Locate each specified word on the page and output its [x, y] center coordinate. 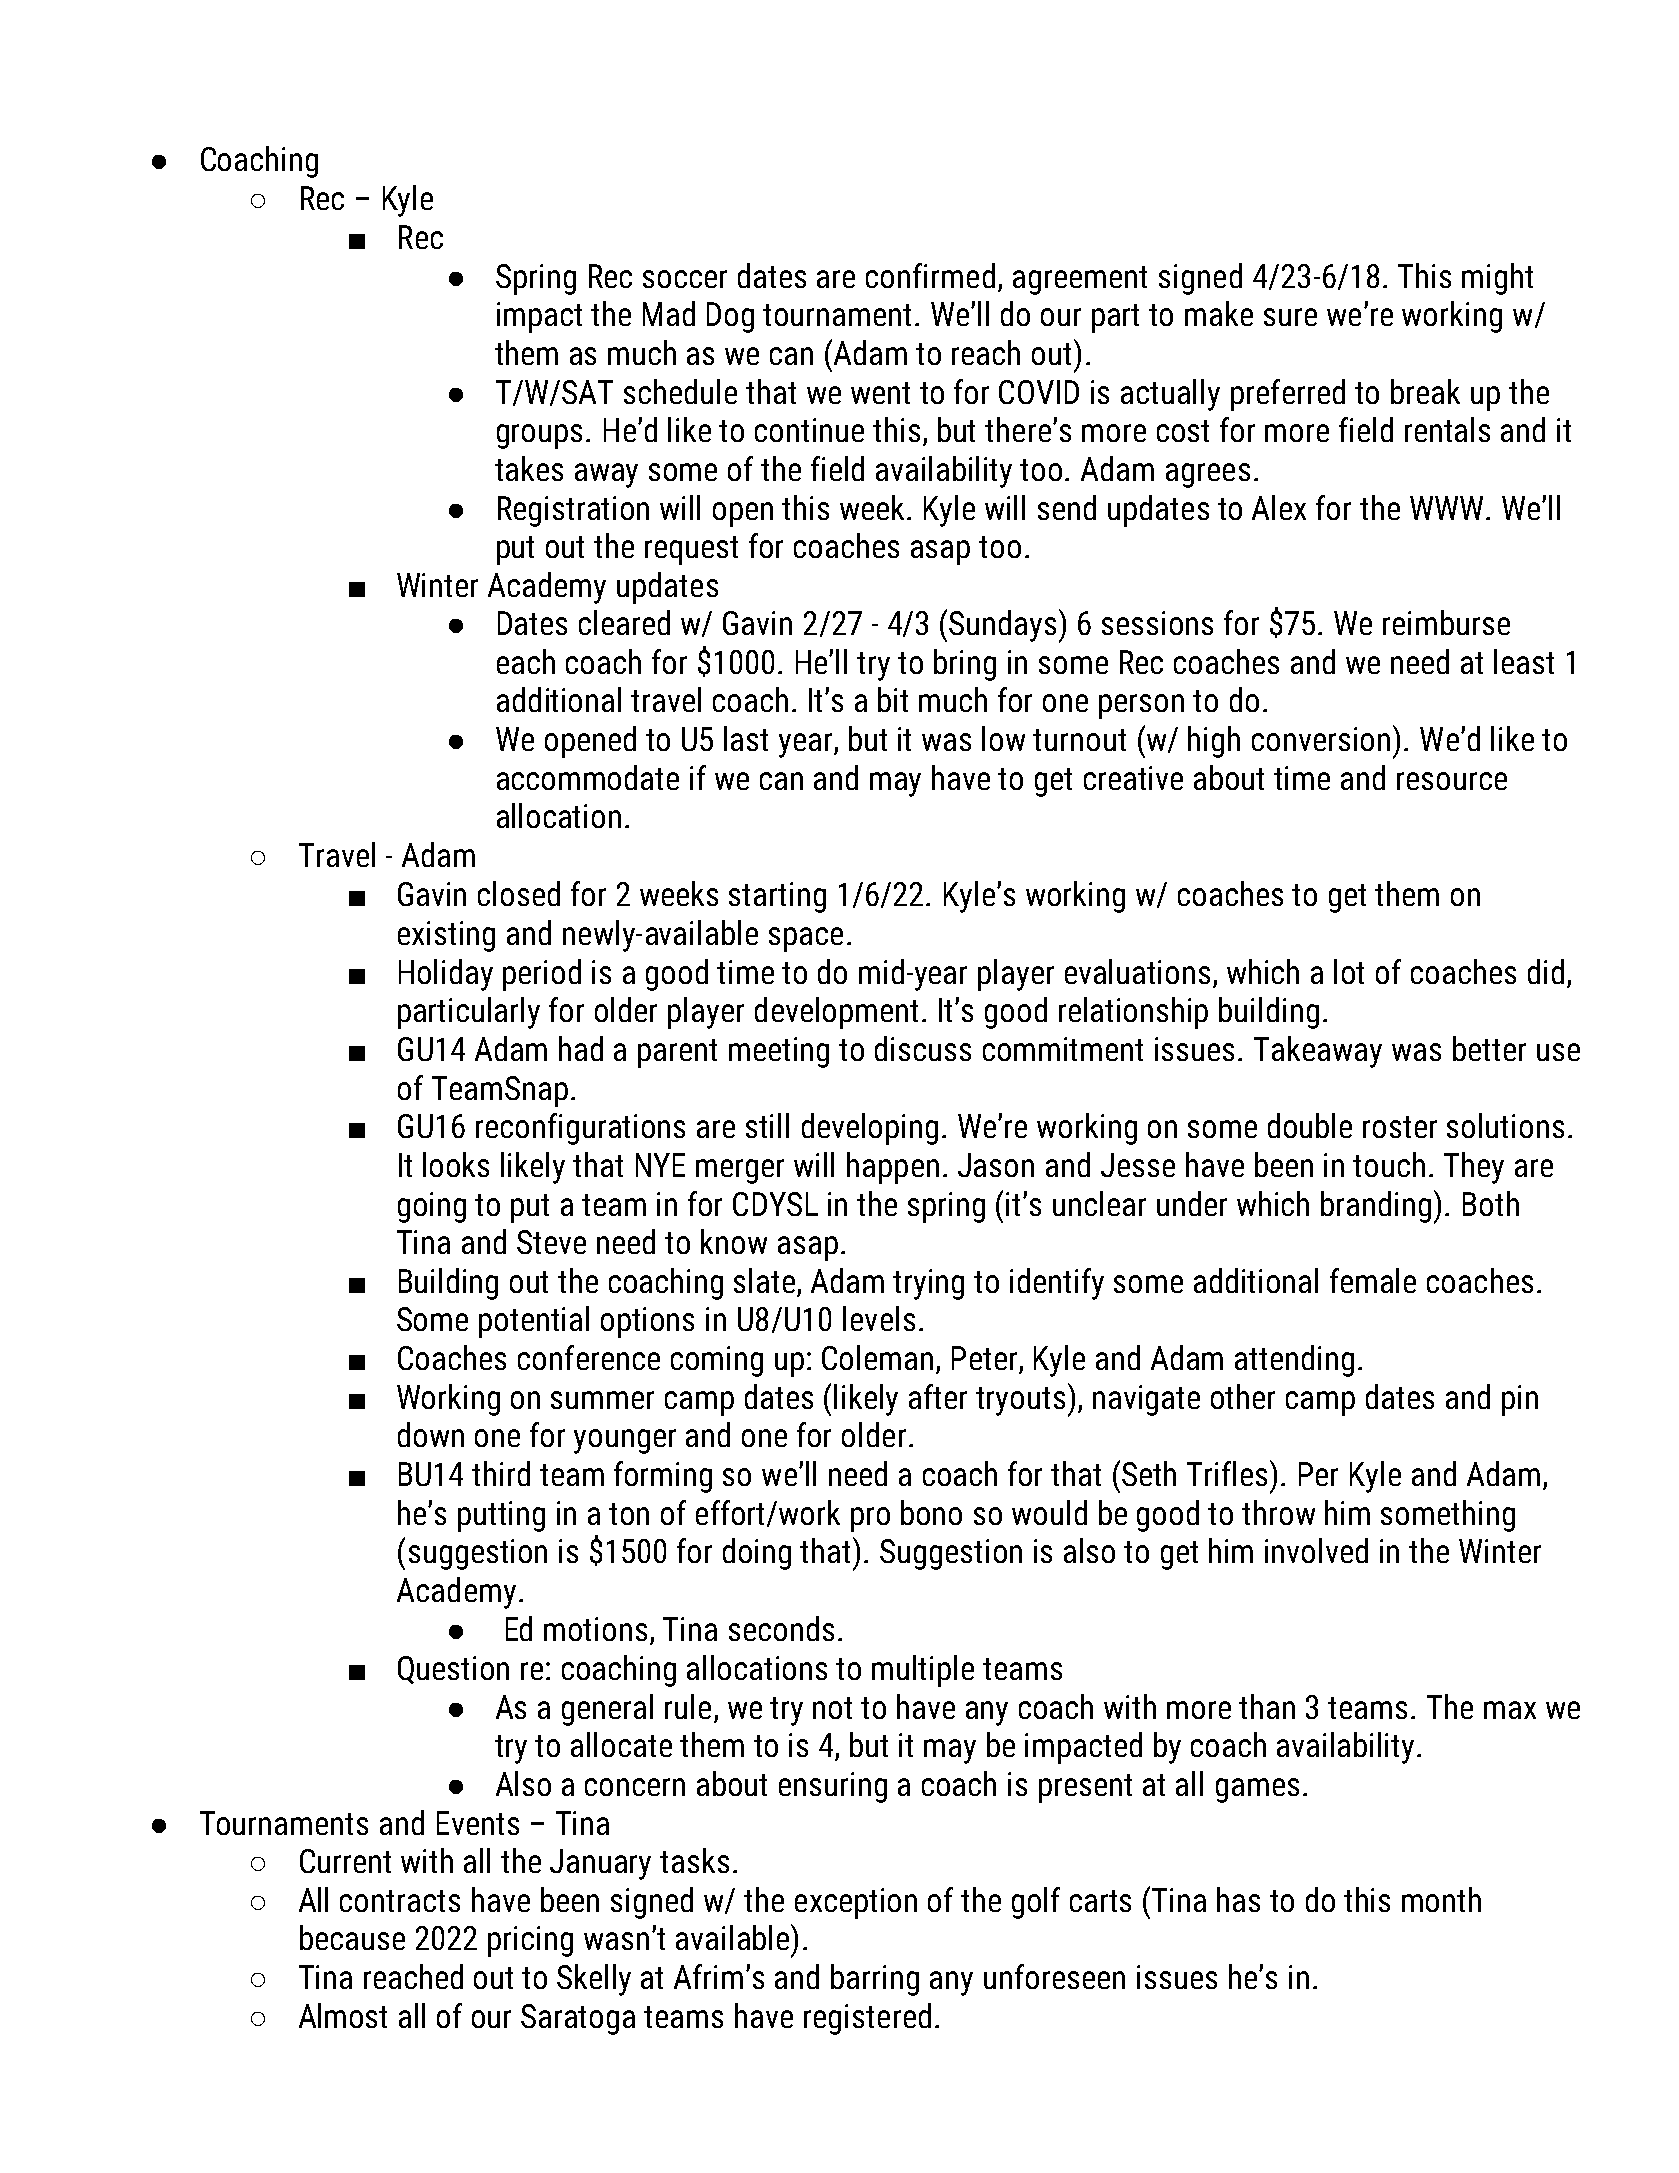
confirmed [930, 275]
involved [1316, 1550]
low [1003, 738]
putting [501, 1516]
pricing [530, 1941]
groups [539, 436]
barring [875, 1980]
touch [1389, 1164]
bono [931, 1512]
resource [1452, 781]
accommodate [588, 777]
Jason [996, 1165]
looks [456, 1164]
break [1425, 391]
